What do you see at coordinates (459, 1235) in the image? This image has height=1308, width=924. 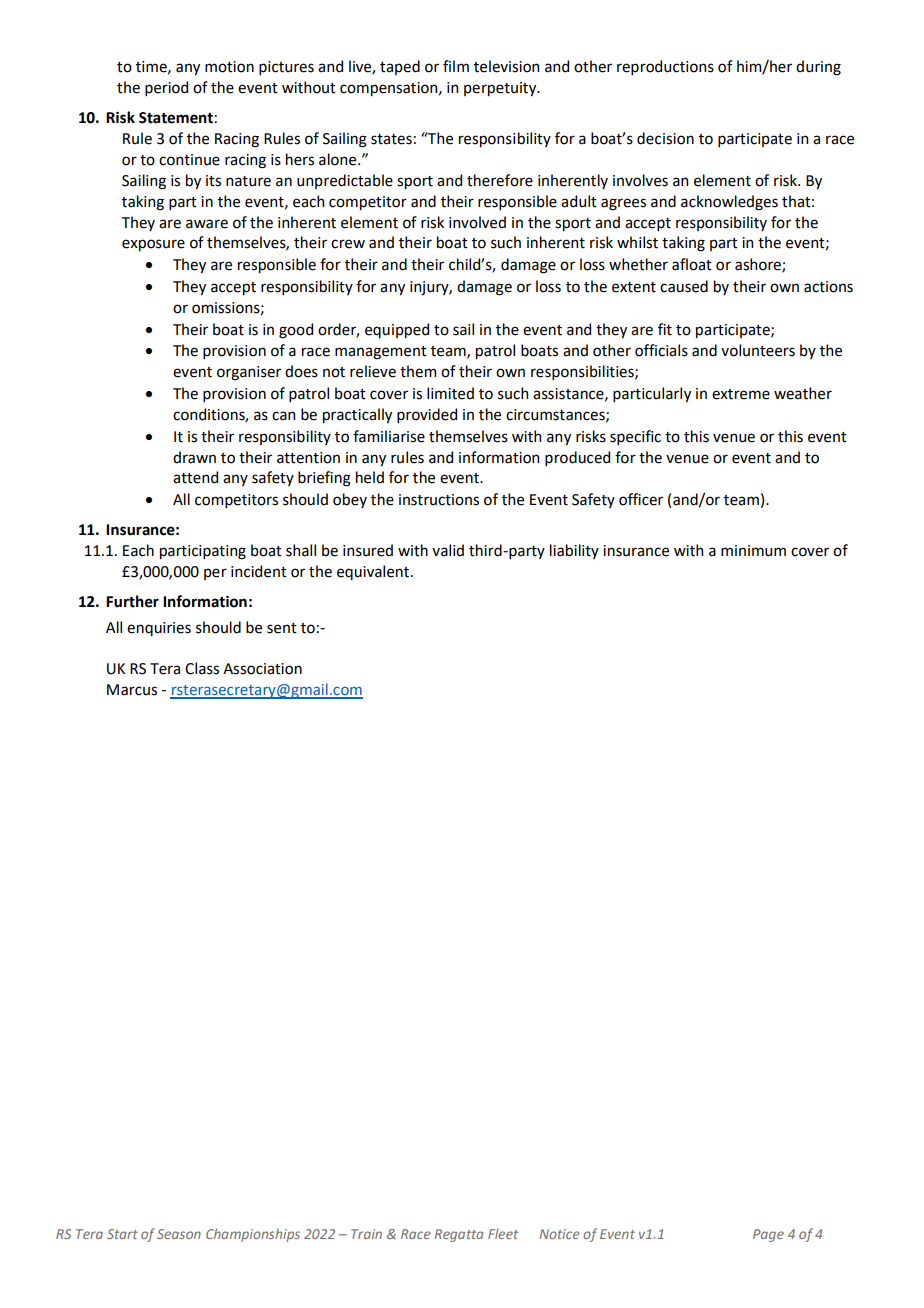 I see `Regatta` at bounding box center [459, 1235].
